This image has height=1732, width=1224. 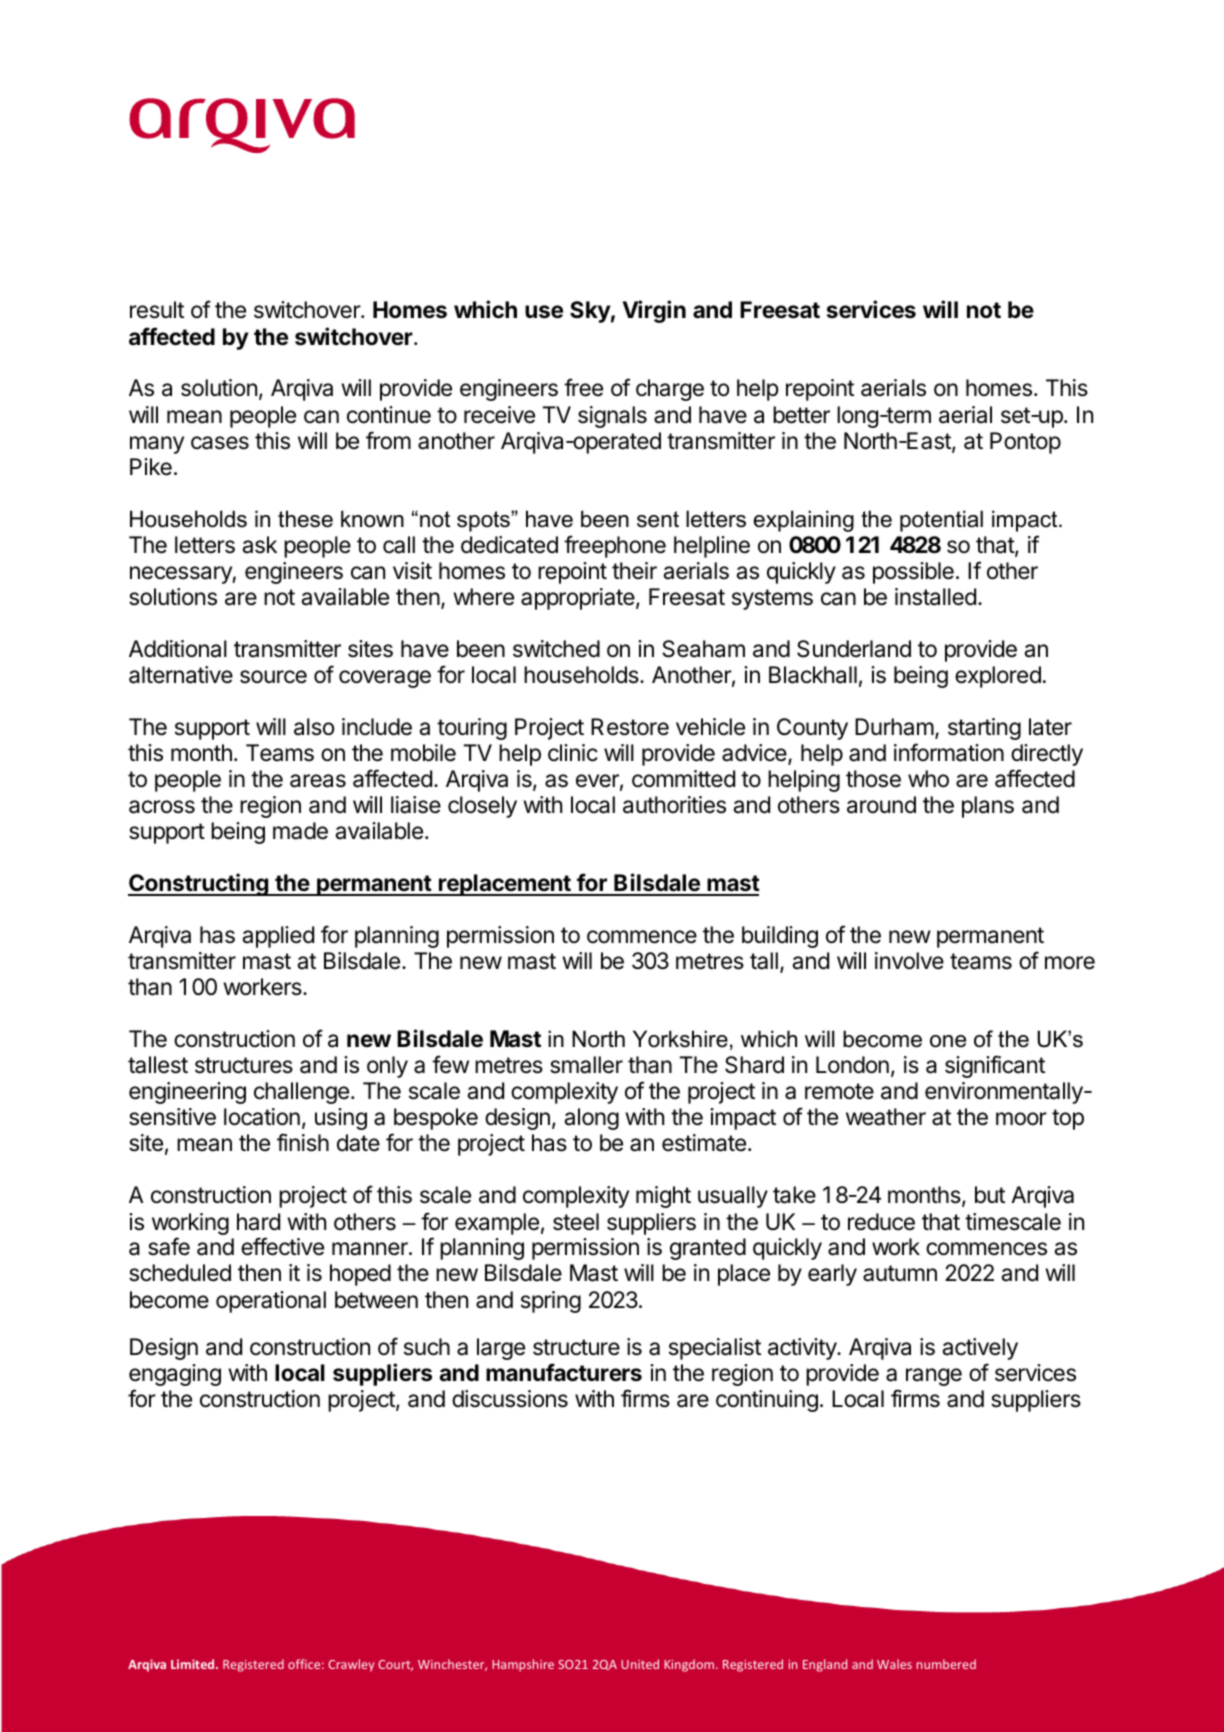 I want to click on actively, so click(x=980, y=1349).
